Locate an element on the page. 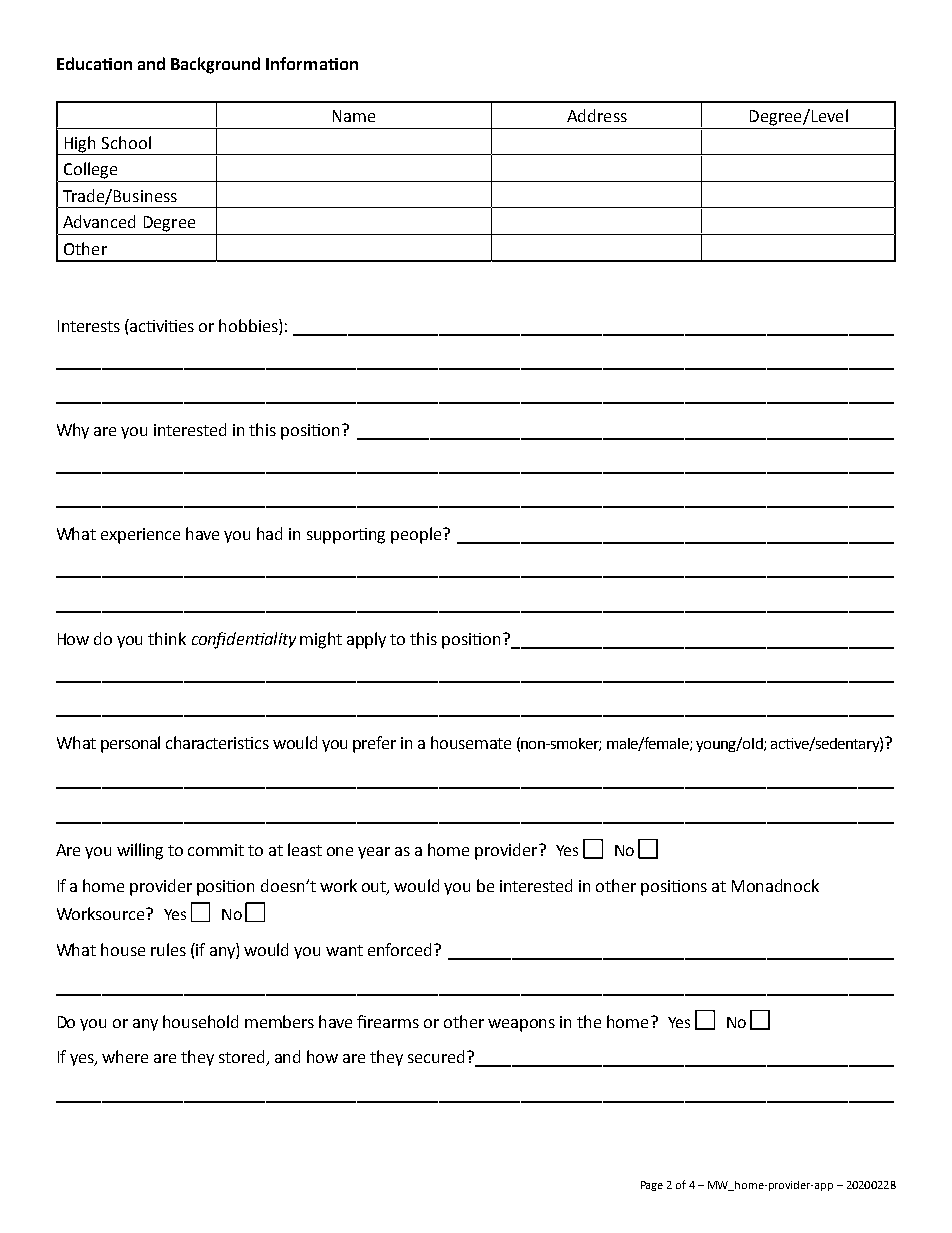 The image size is (952, 1233). experience is located at coordinates (140, 536).
